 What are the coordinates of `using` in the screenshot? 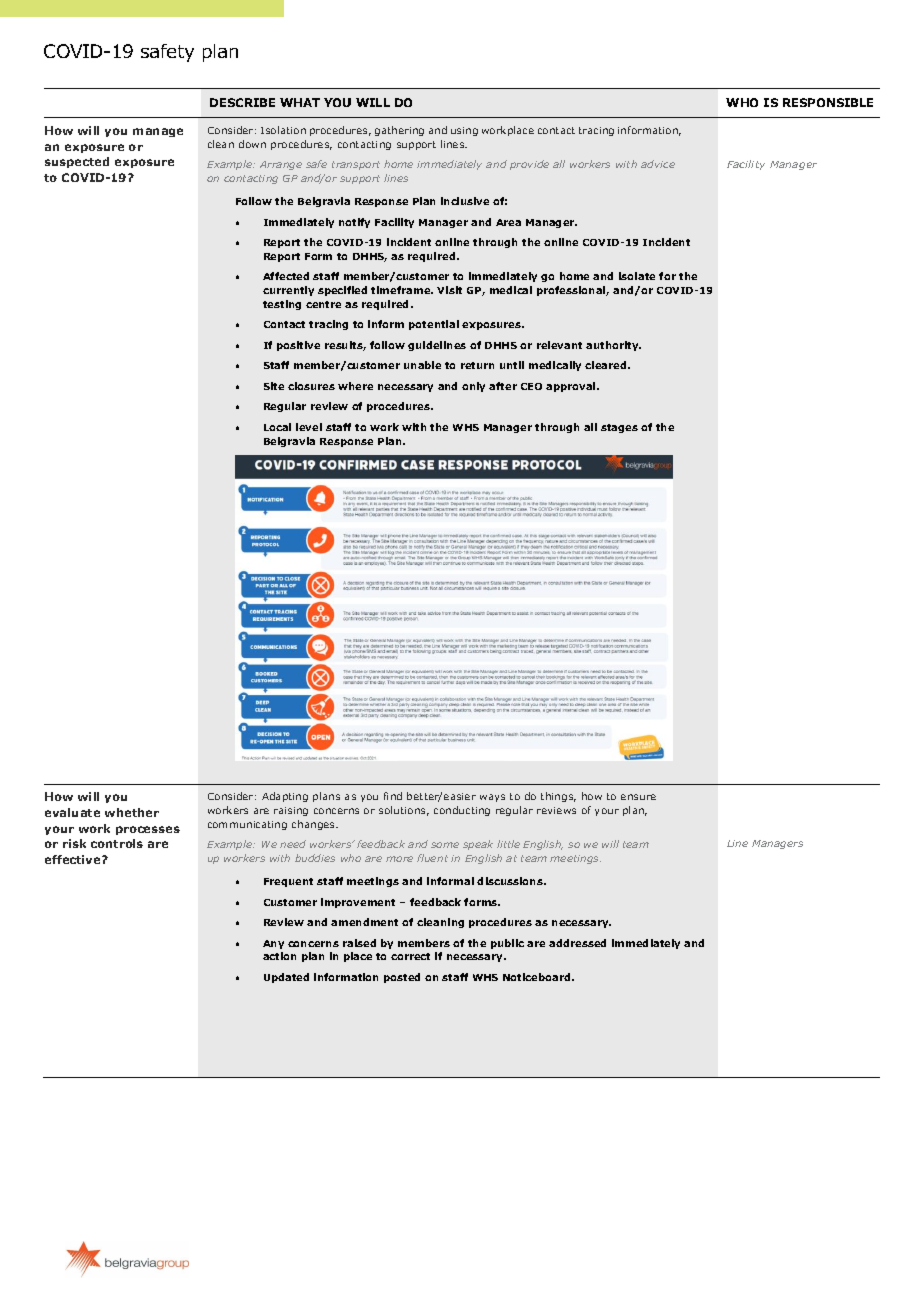 It's located at (464, 131).
